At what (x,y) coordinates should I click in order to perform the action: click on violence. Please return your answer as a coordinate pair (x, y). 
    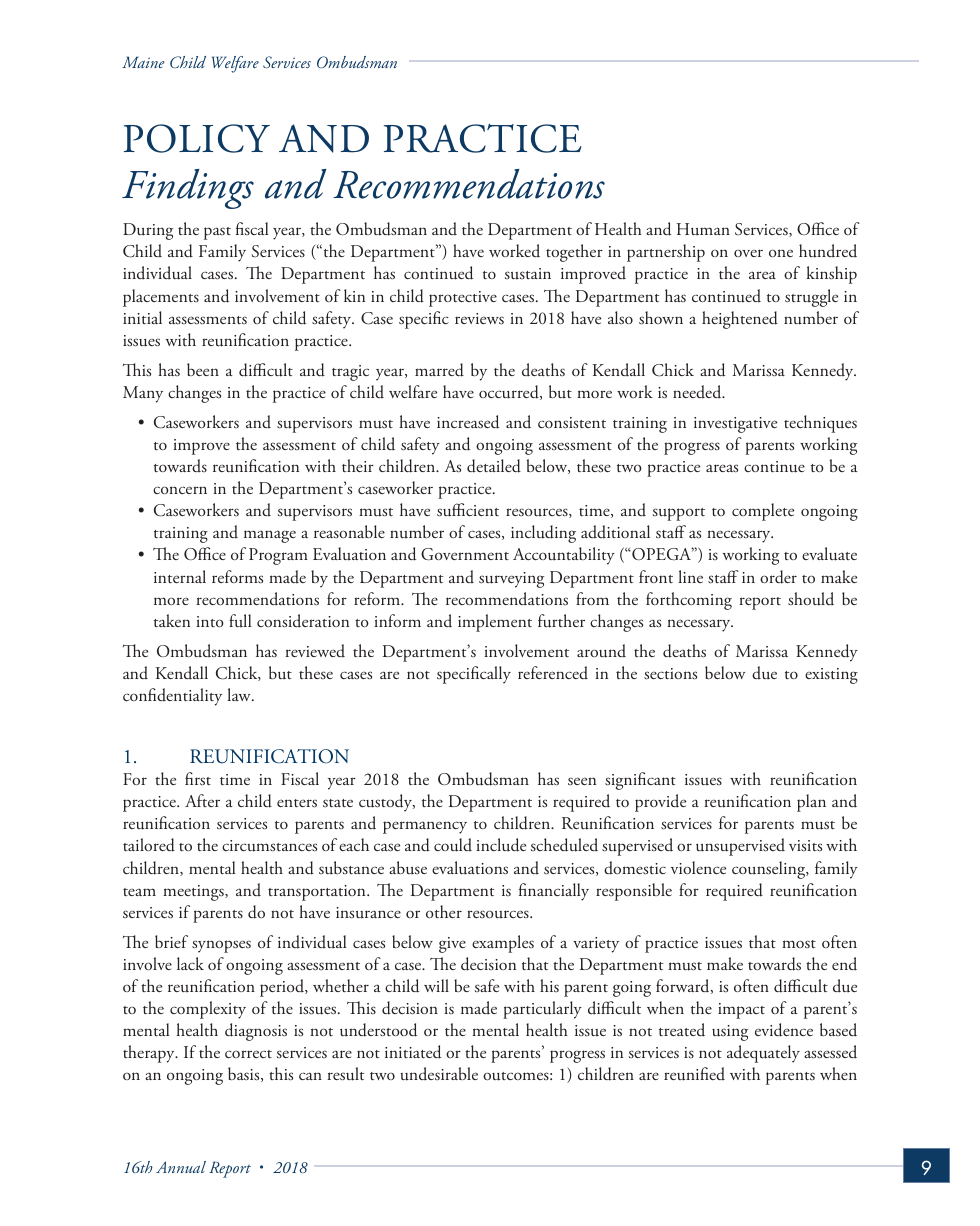
    Looking at the image, I should click on (698, 867).
